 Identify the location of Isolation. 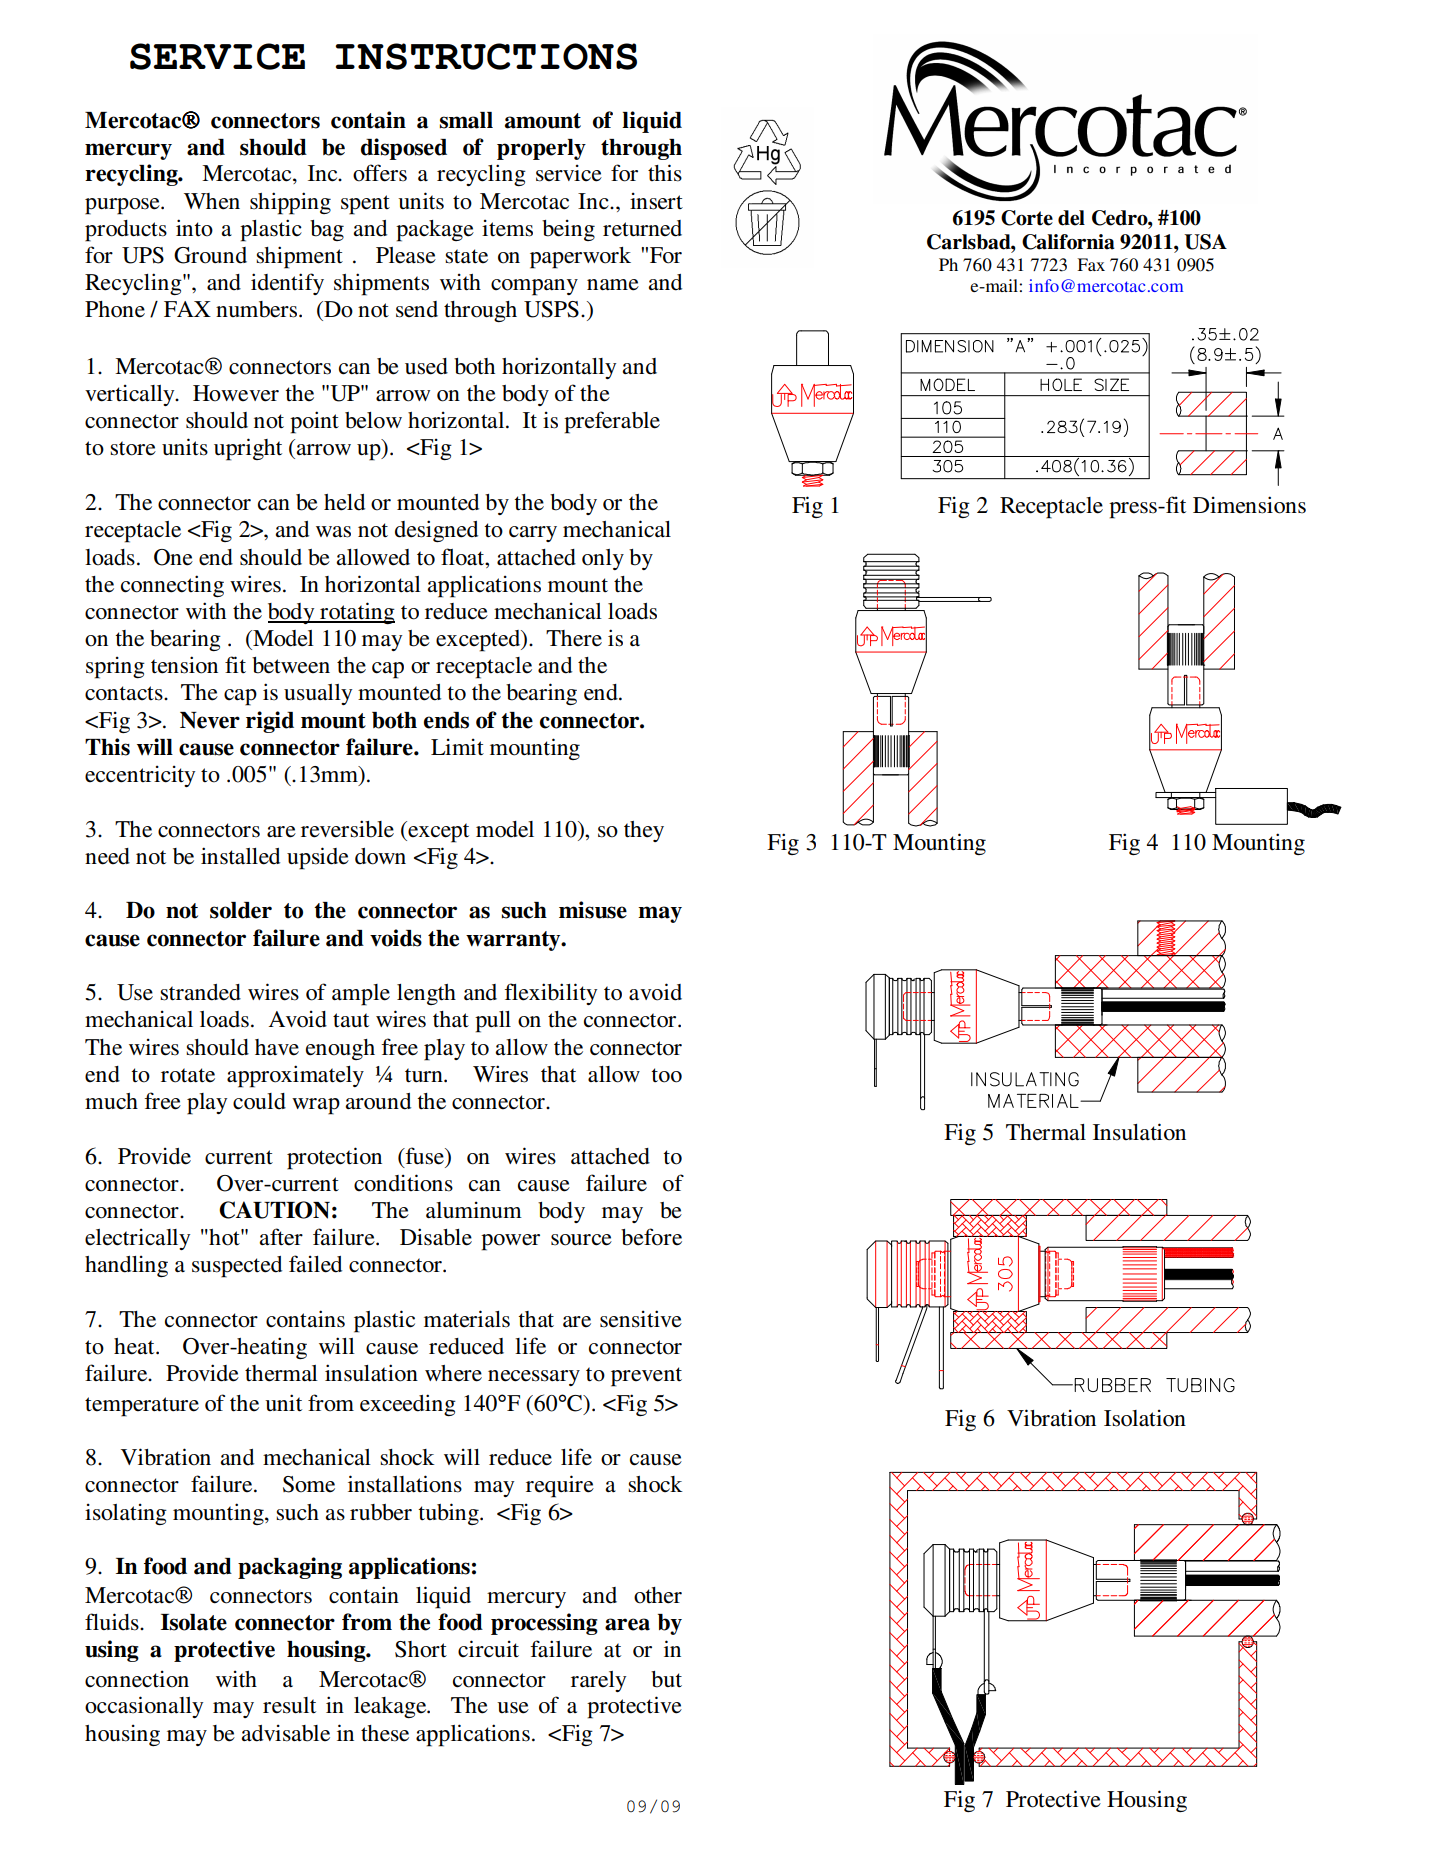
(1145, 1418).
